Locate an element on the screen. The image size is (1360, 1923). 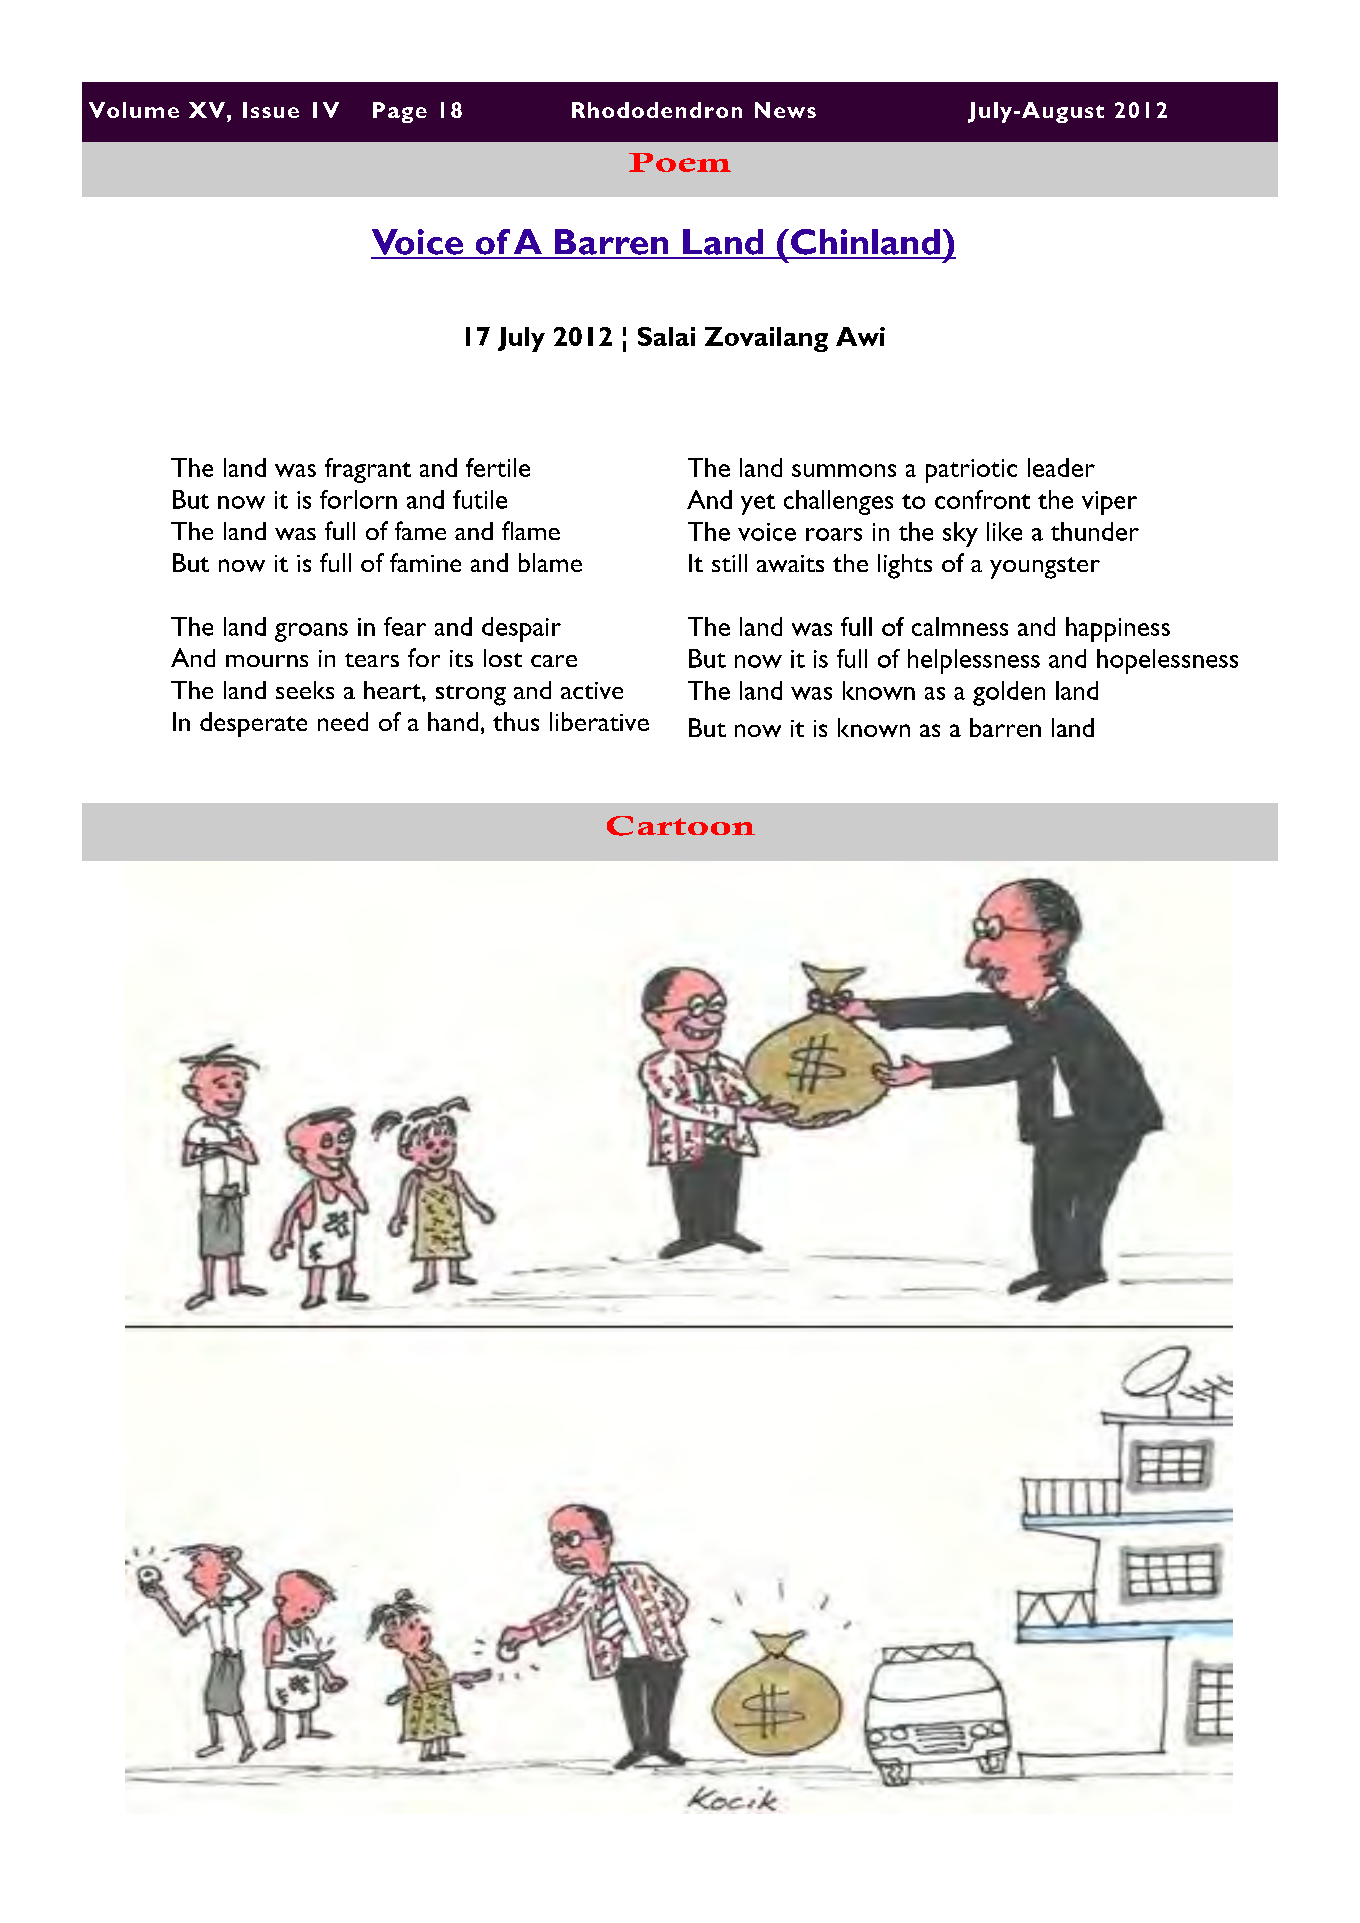
fragrant is located at coordinates (368, 470).
